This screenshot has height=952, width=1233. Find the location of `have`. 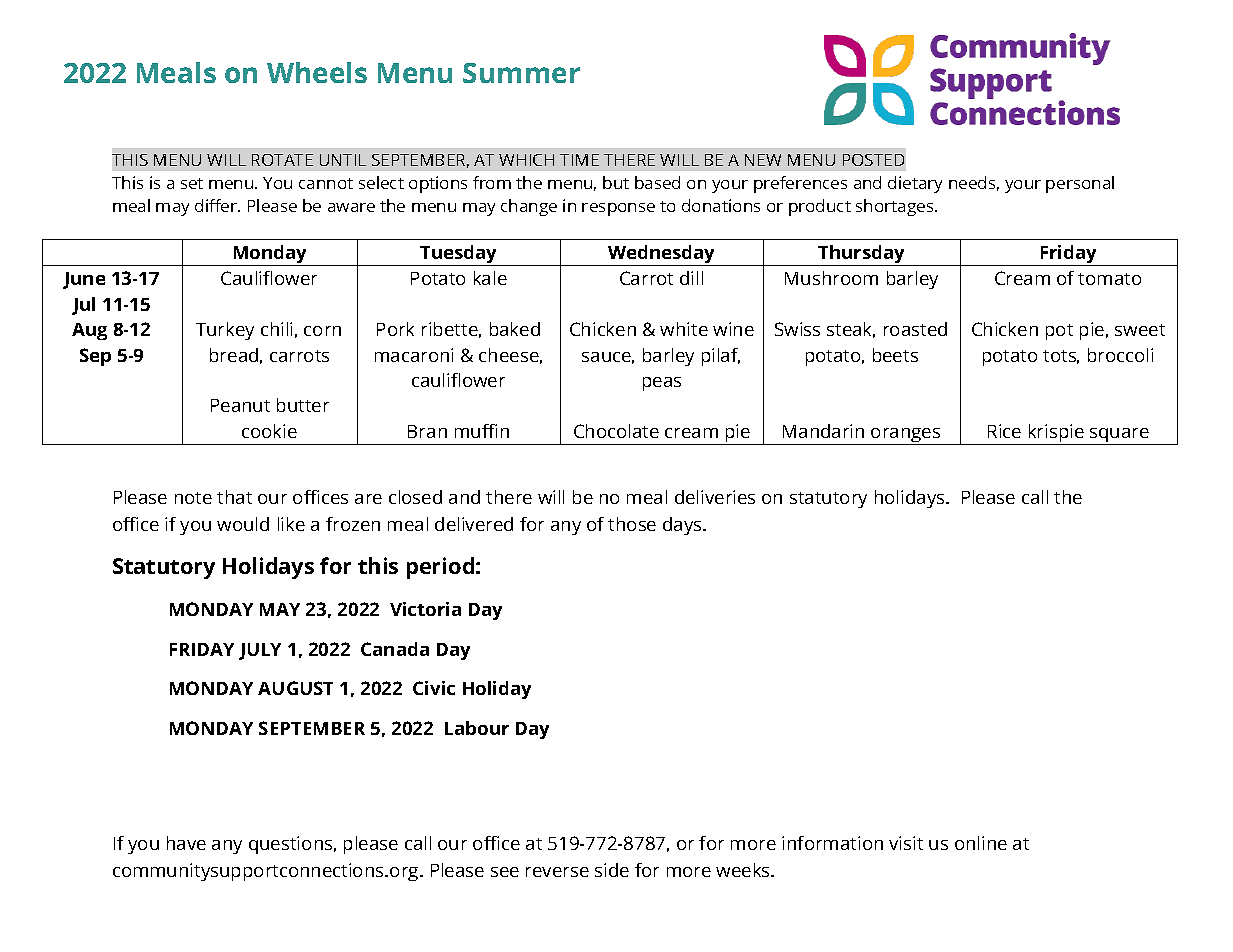

have is located at coordinates (186, 843).
